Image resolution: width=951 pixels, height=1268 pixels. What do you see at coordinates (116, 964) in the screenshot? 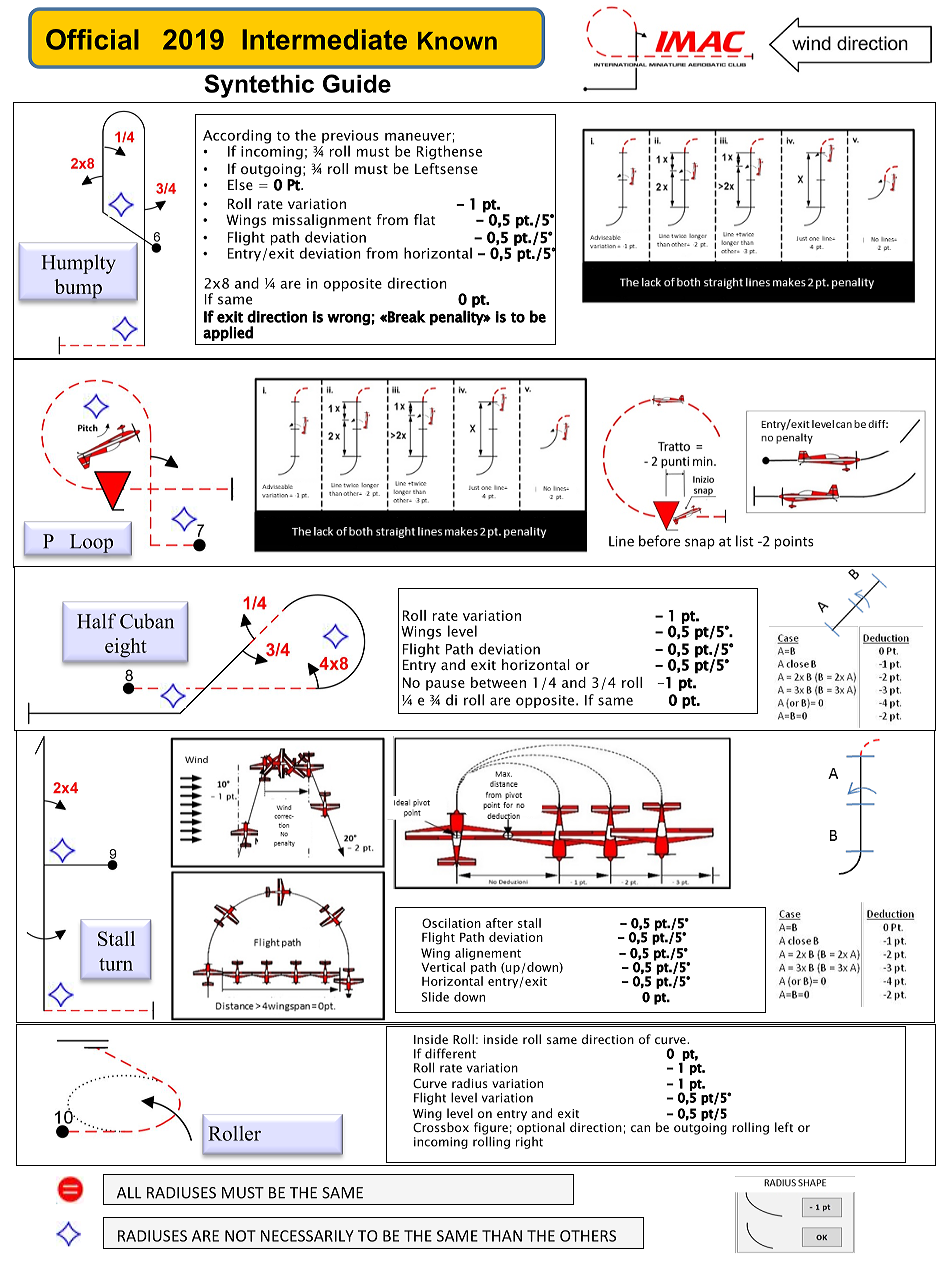
I see `turn` at bounding box center [116, 964].
